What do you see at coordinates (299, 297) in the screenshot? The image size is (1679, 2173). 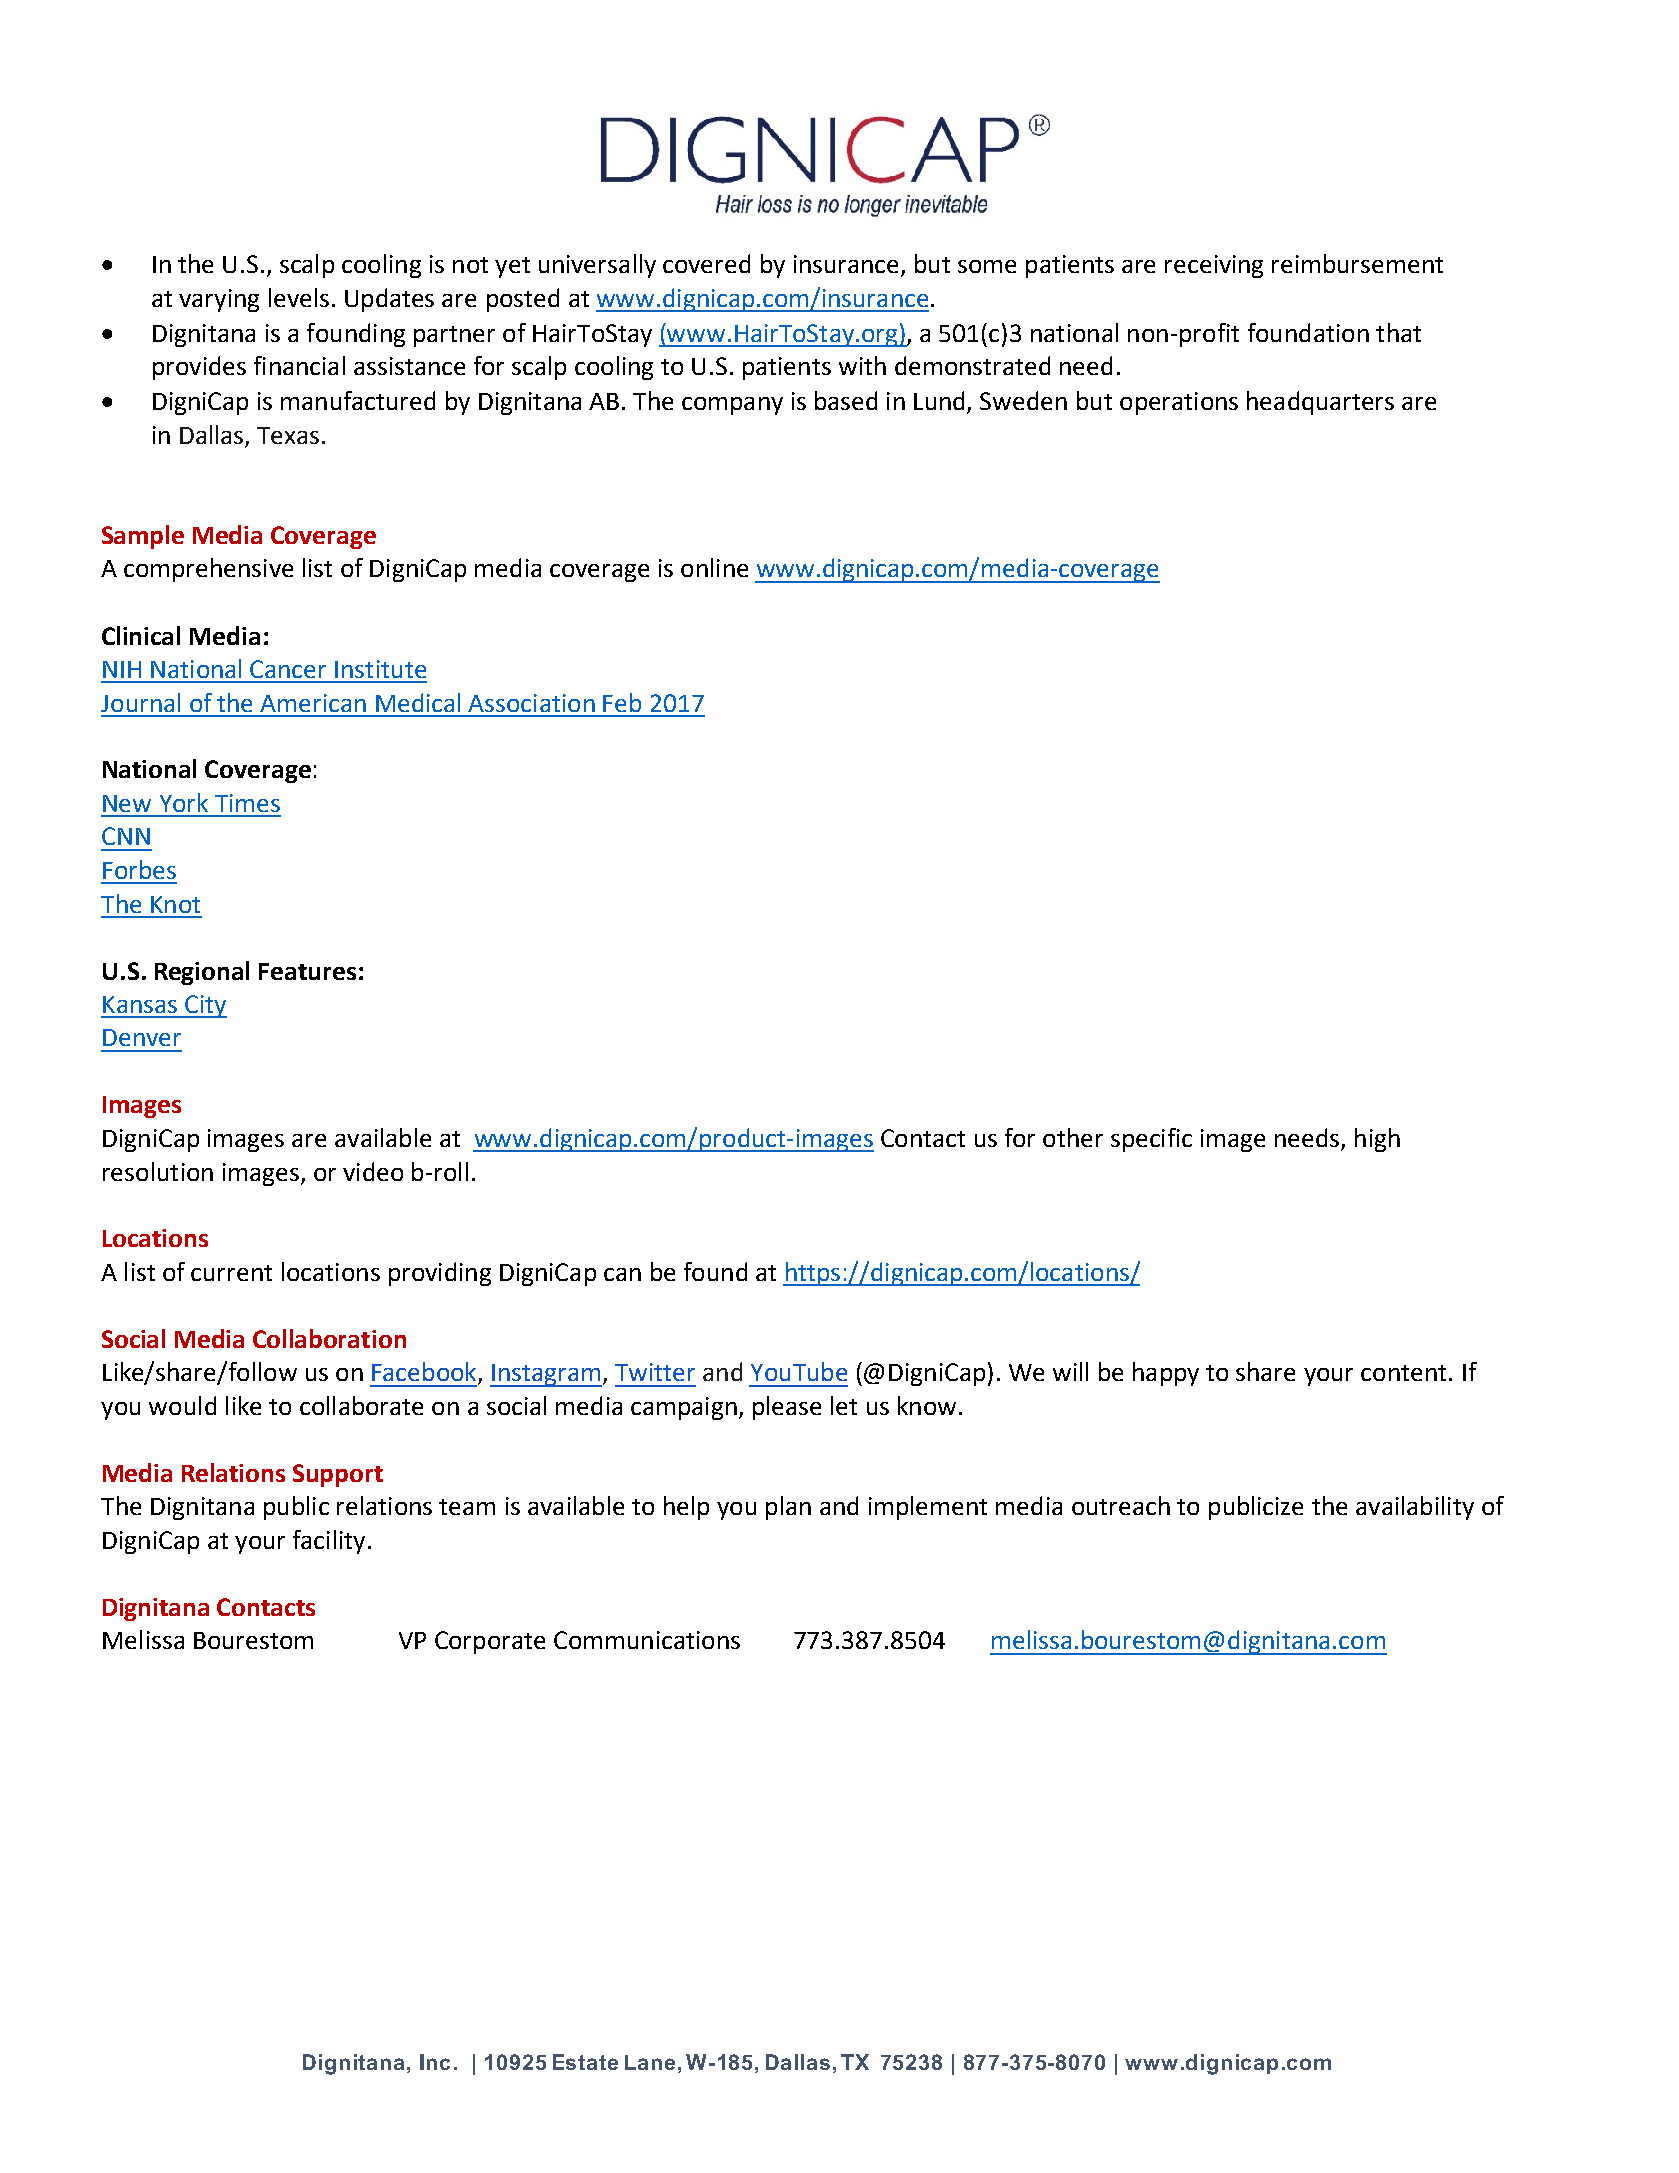 I see `levels` at bounding box center [299, 297].
